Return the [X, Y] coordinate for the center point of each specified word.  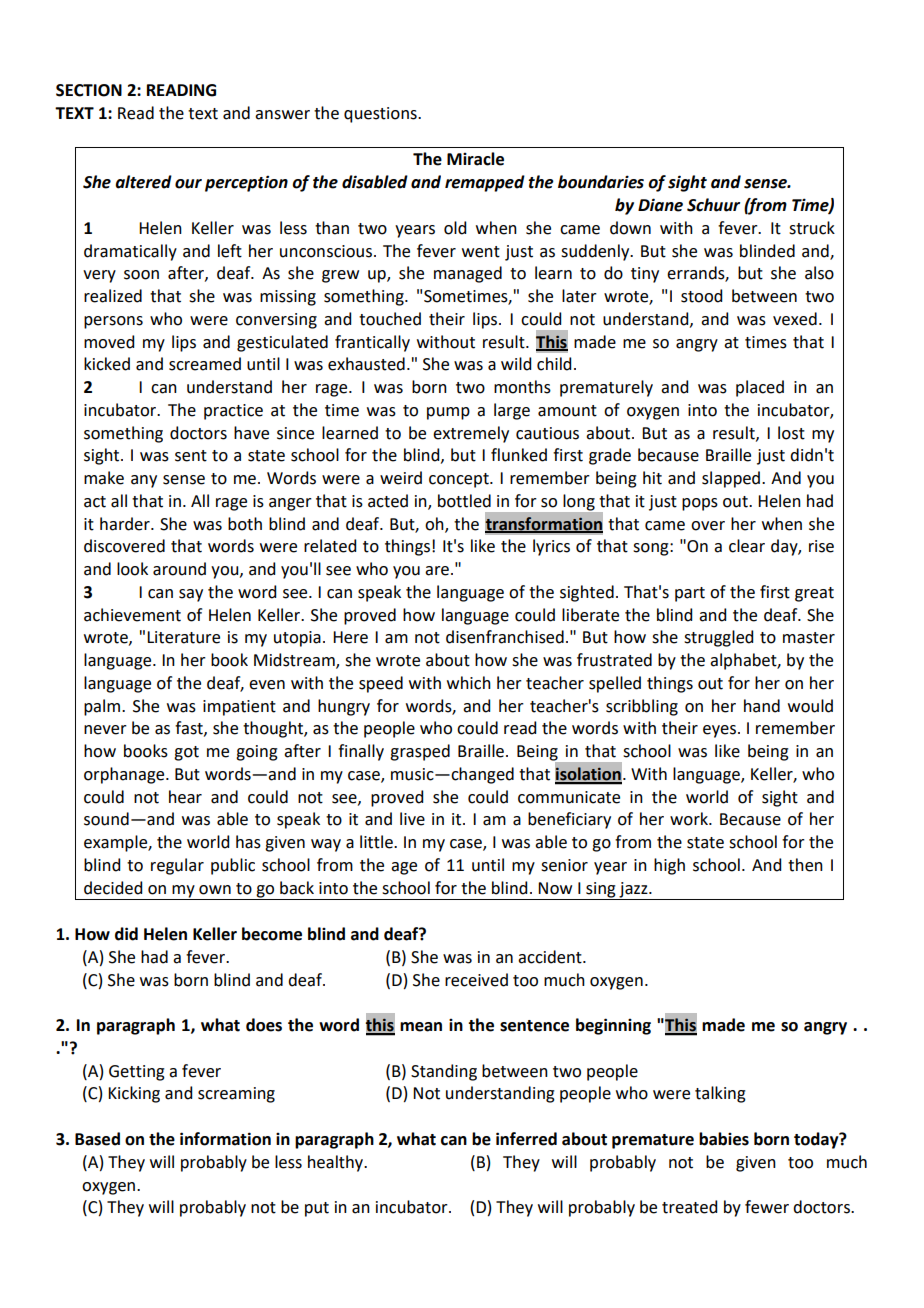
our [188, 184]
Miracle [475, 159]
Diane [660, 205]
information [225, 1139]
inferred [526, 1139]
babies [724, 1139]
